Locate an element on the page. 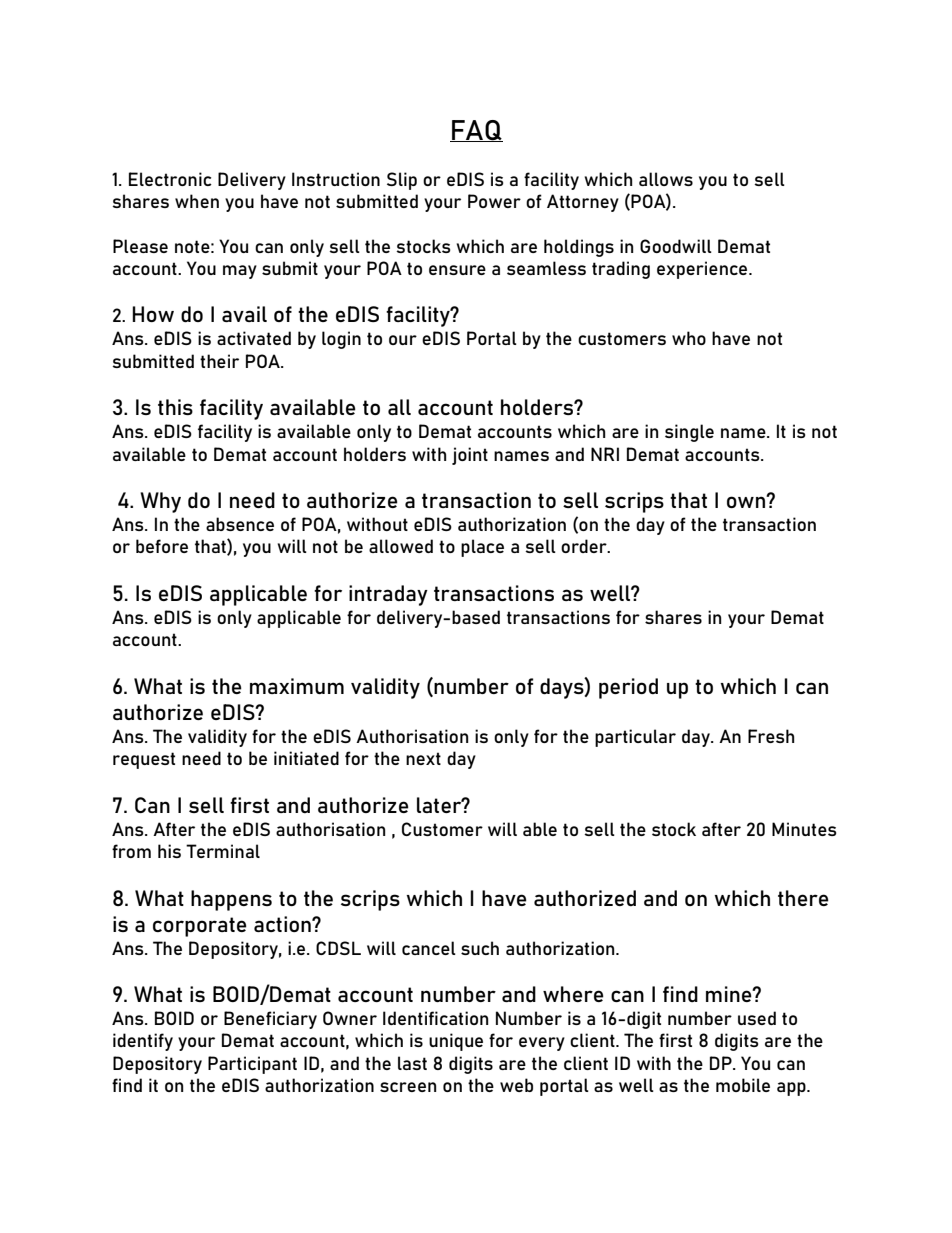 The height and width of the page is (1233, 952). unique is located at coordinates (456, 1042).
